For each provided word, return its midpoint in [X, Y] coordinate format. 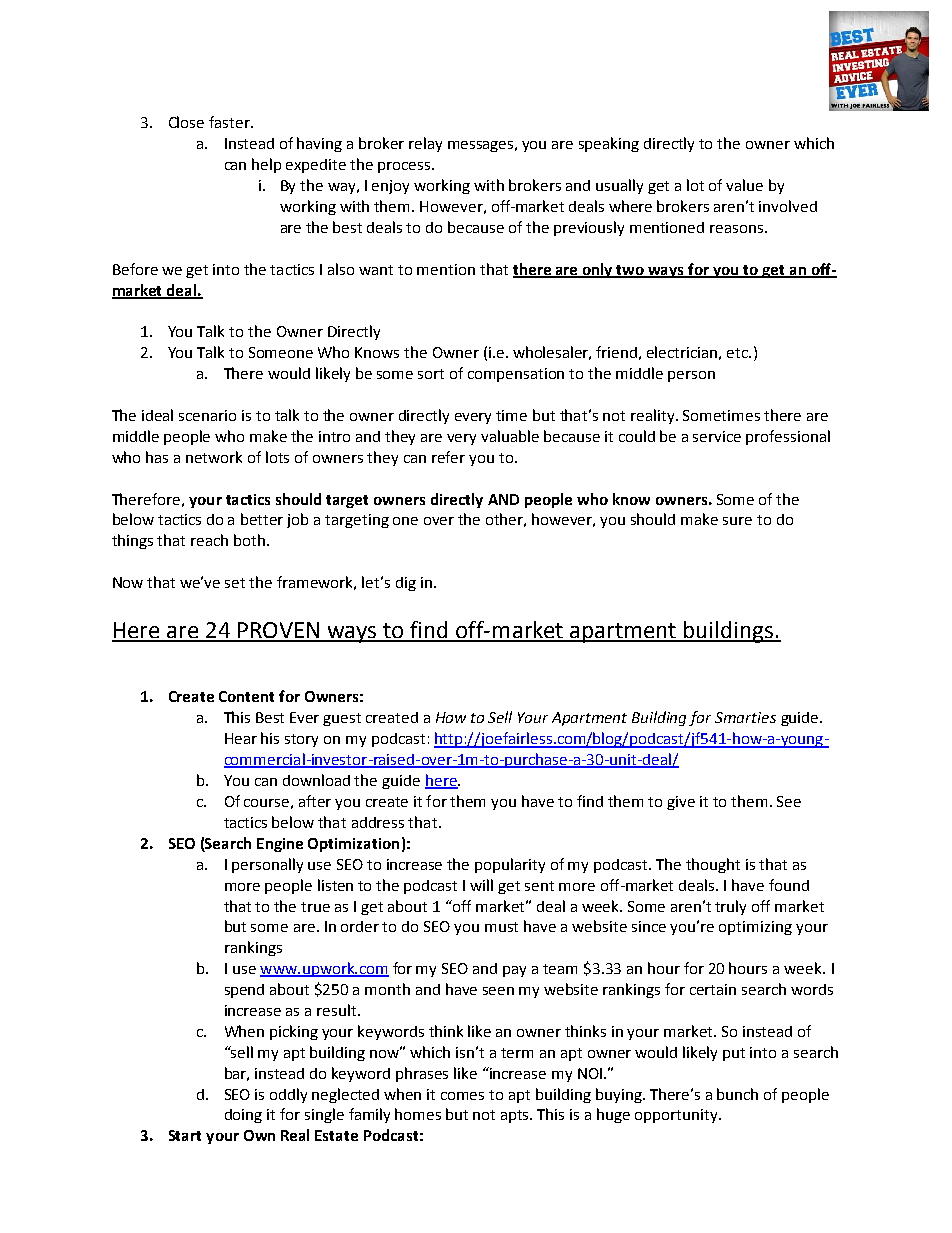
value [744, 185]
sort [431, 374]
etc [738, 353]
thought [713, 865]
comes [462, 1096]
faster [230, 122]
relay [425, 144]
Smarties [745, 717]
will [481, 885]
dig [406, 584]
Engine [280, 845]
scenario [207, 415]
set [235, 583]
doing [243, 1116]
